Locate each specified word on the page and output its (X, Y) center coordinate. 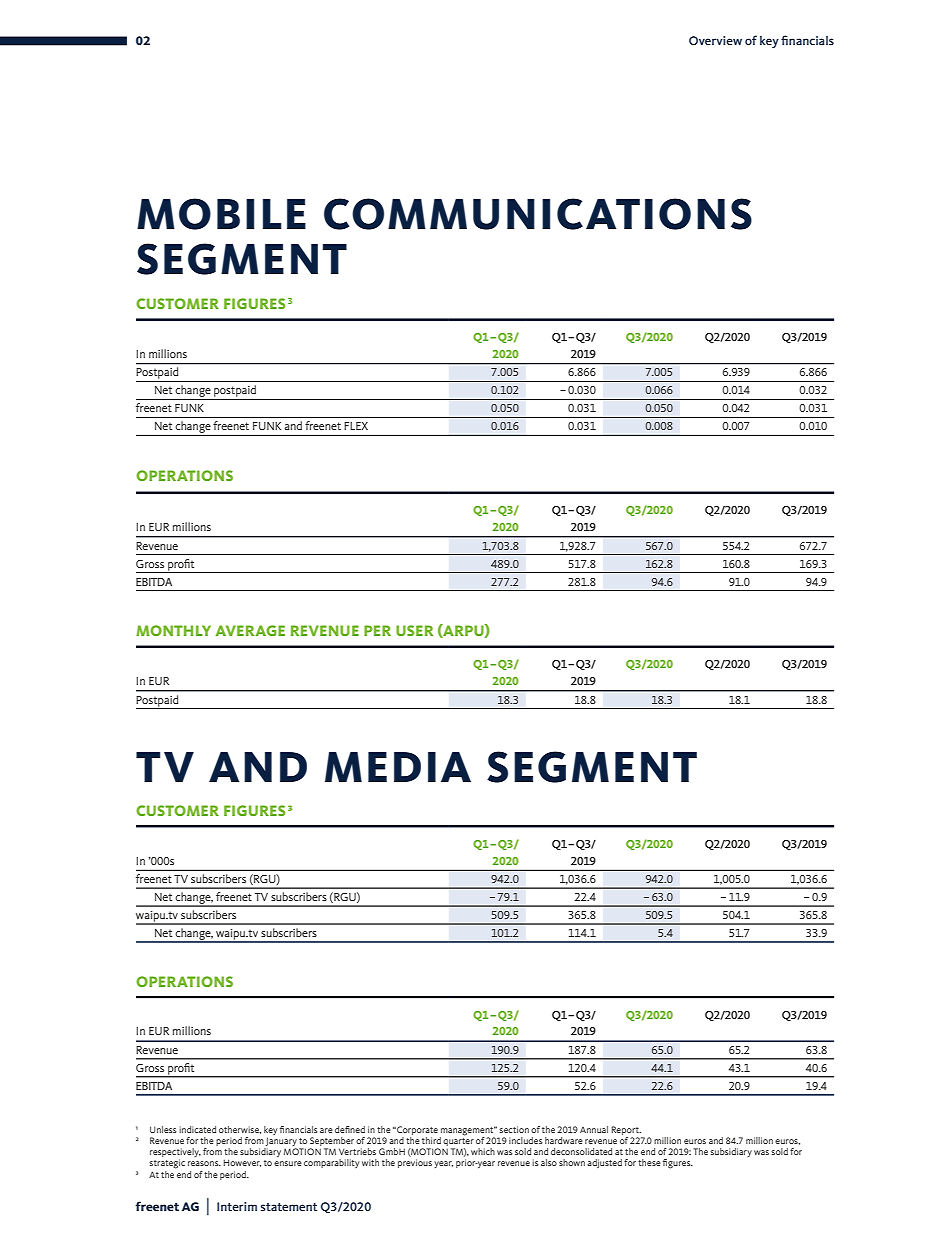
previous (415, 1163)
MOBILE (221, 214)
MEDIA (398, 767)
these (649, 1162)
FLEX (356, 426)
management (468, 1132)
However (242, 1163)
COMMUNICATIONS (538, 214)
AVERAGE (250, 630)
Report (626, 1130)
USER (414, 630)
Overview (715, 40)
